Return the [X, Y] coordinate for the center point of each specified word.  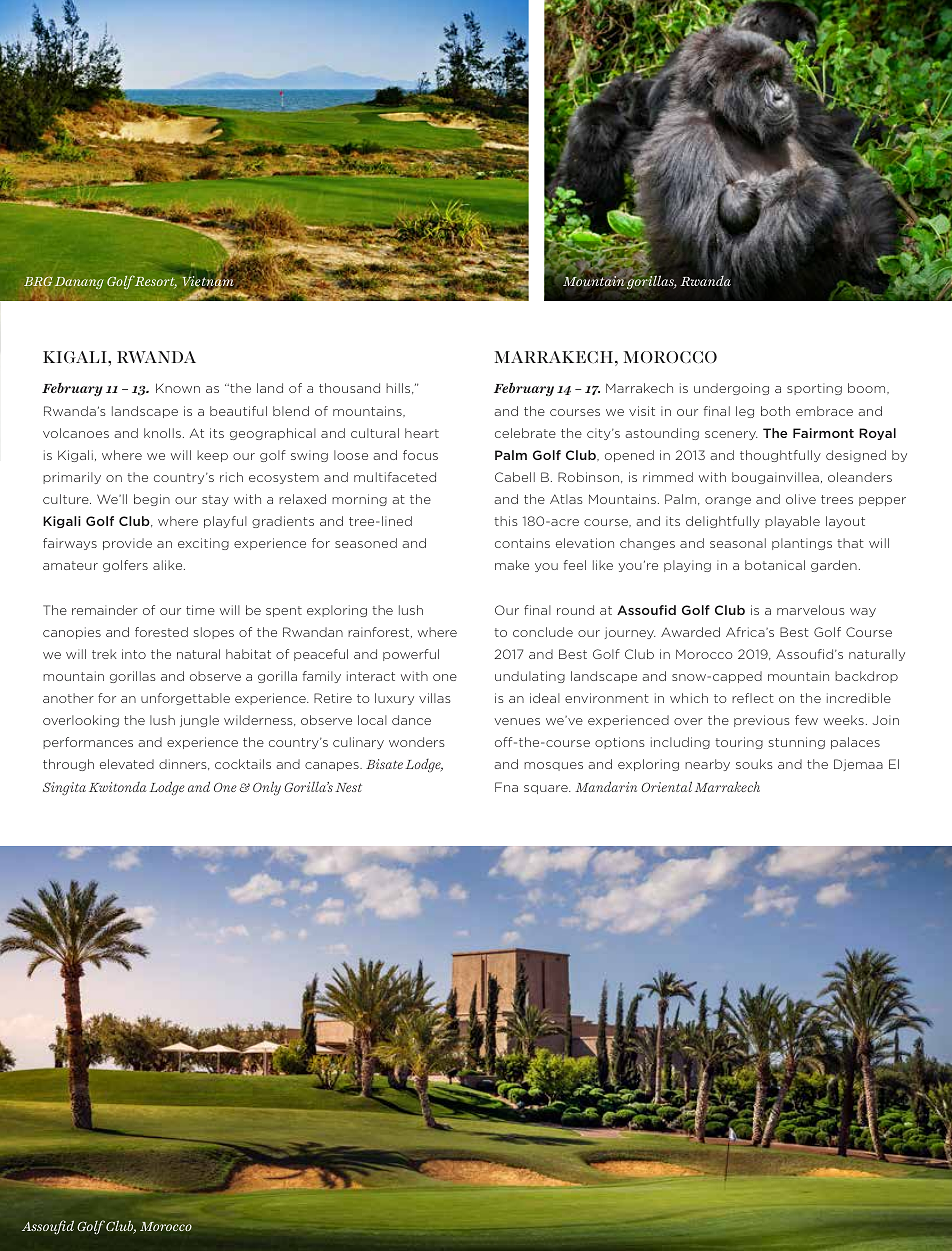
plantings [802, 544]
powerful [411, 655]
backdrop [866, 677]
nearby [707, 765]
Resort [155, 282]
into [134, 654]
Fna [506, 787]
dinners [184, 764]
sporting [814, 389]
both [775, 411]
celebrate [525, 433]
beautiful [238, 411]
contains [522, 543]
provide [127, 544]
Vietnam [207, 281]
